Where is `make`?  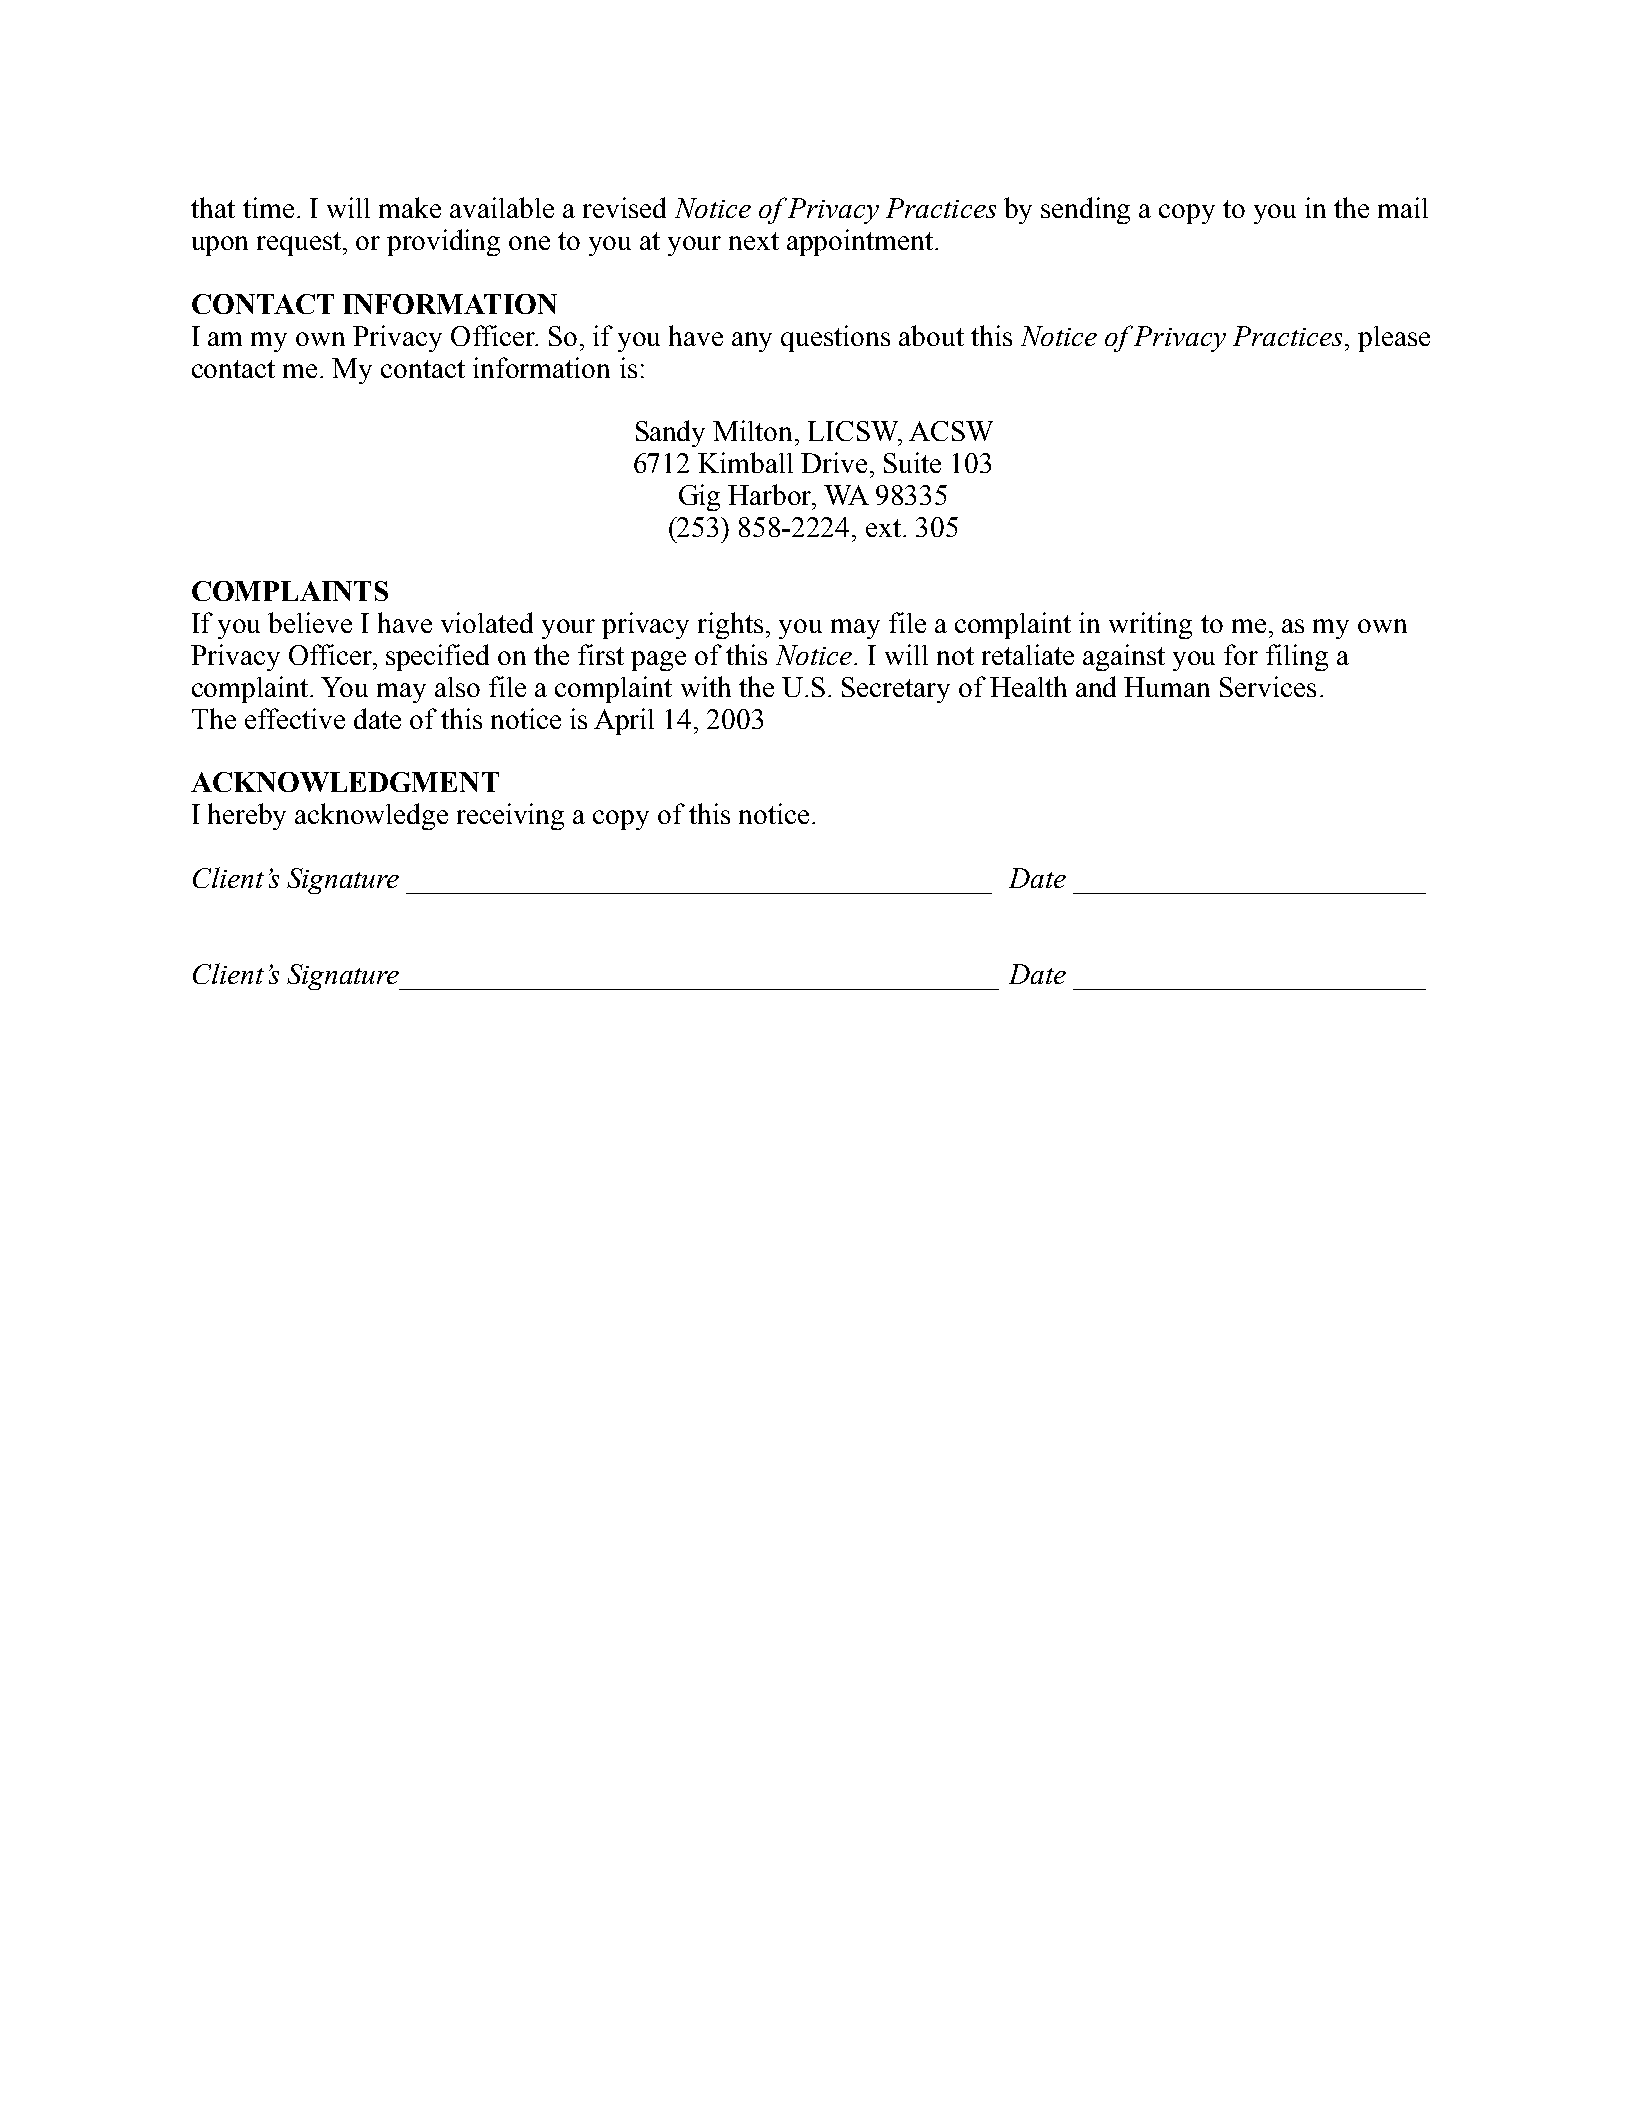
make is located at coordinates (410, 207).
